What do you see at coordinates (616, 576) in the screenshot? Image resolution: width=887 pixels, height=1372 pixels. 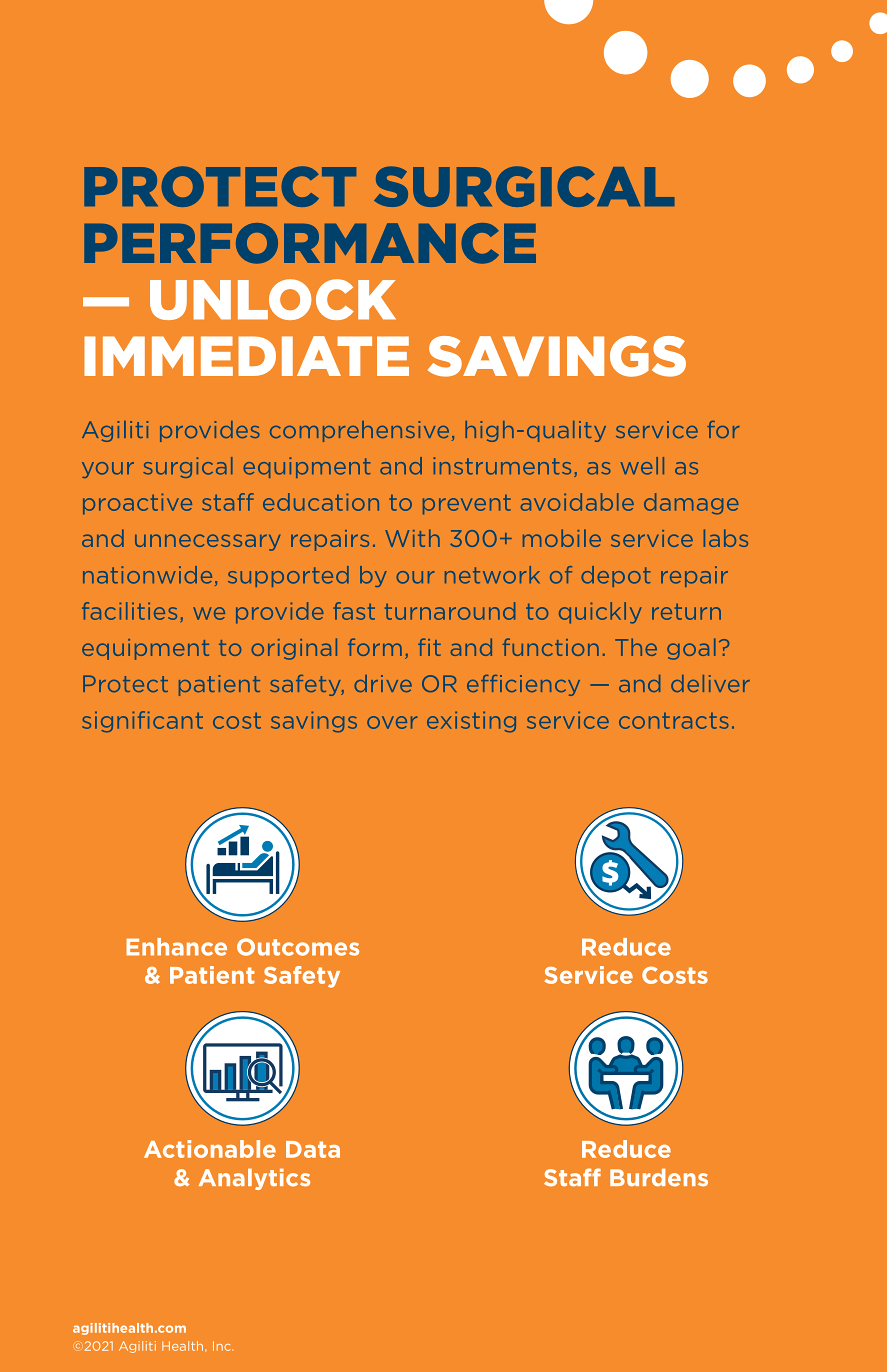 I see `depot` at bounding box center [616, 576].
